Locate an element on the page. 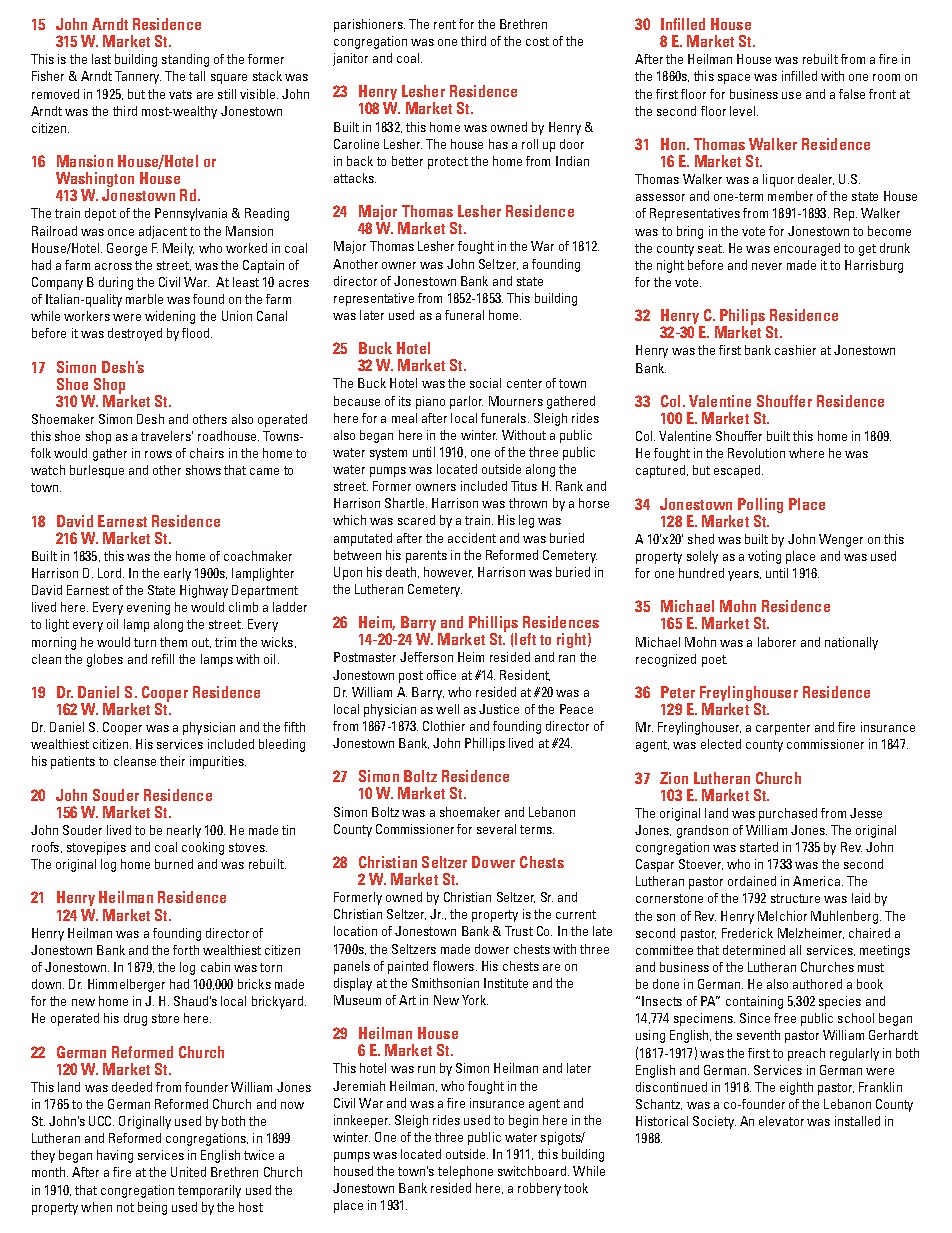 The height and width of the page is (1233, 952). destroyed is located at coordinates (135, 334).
